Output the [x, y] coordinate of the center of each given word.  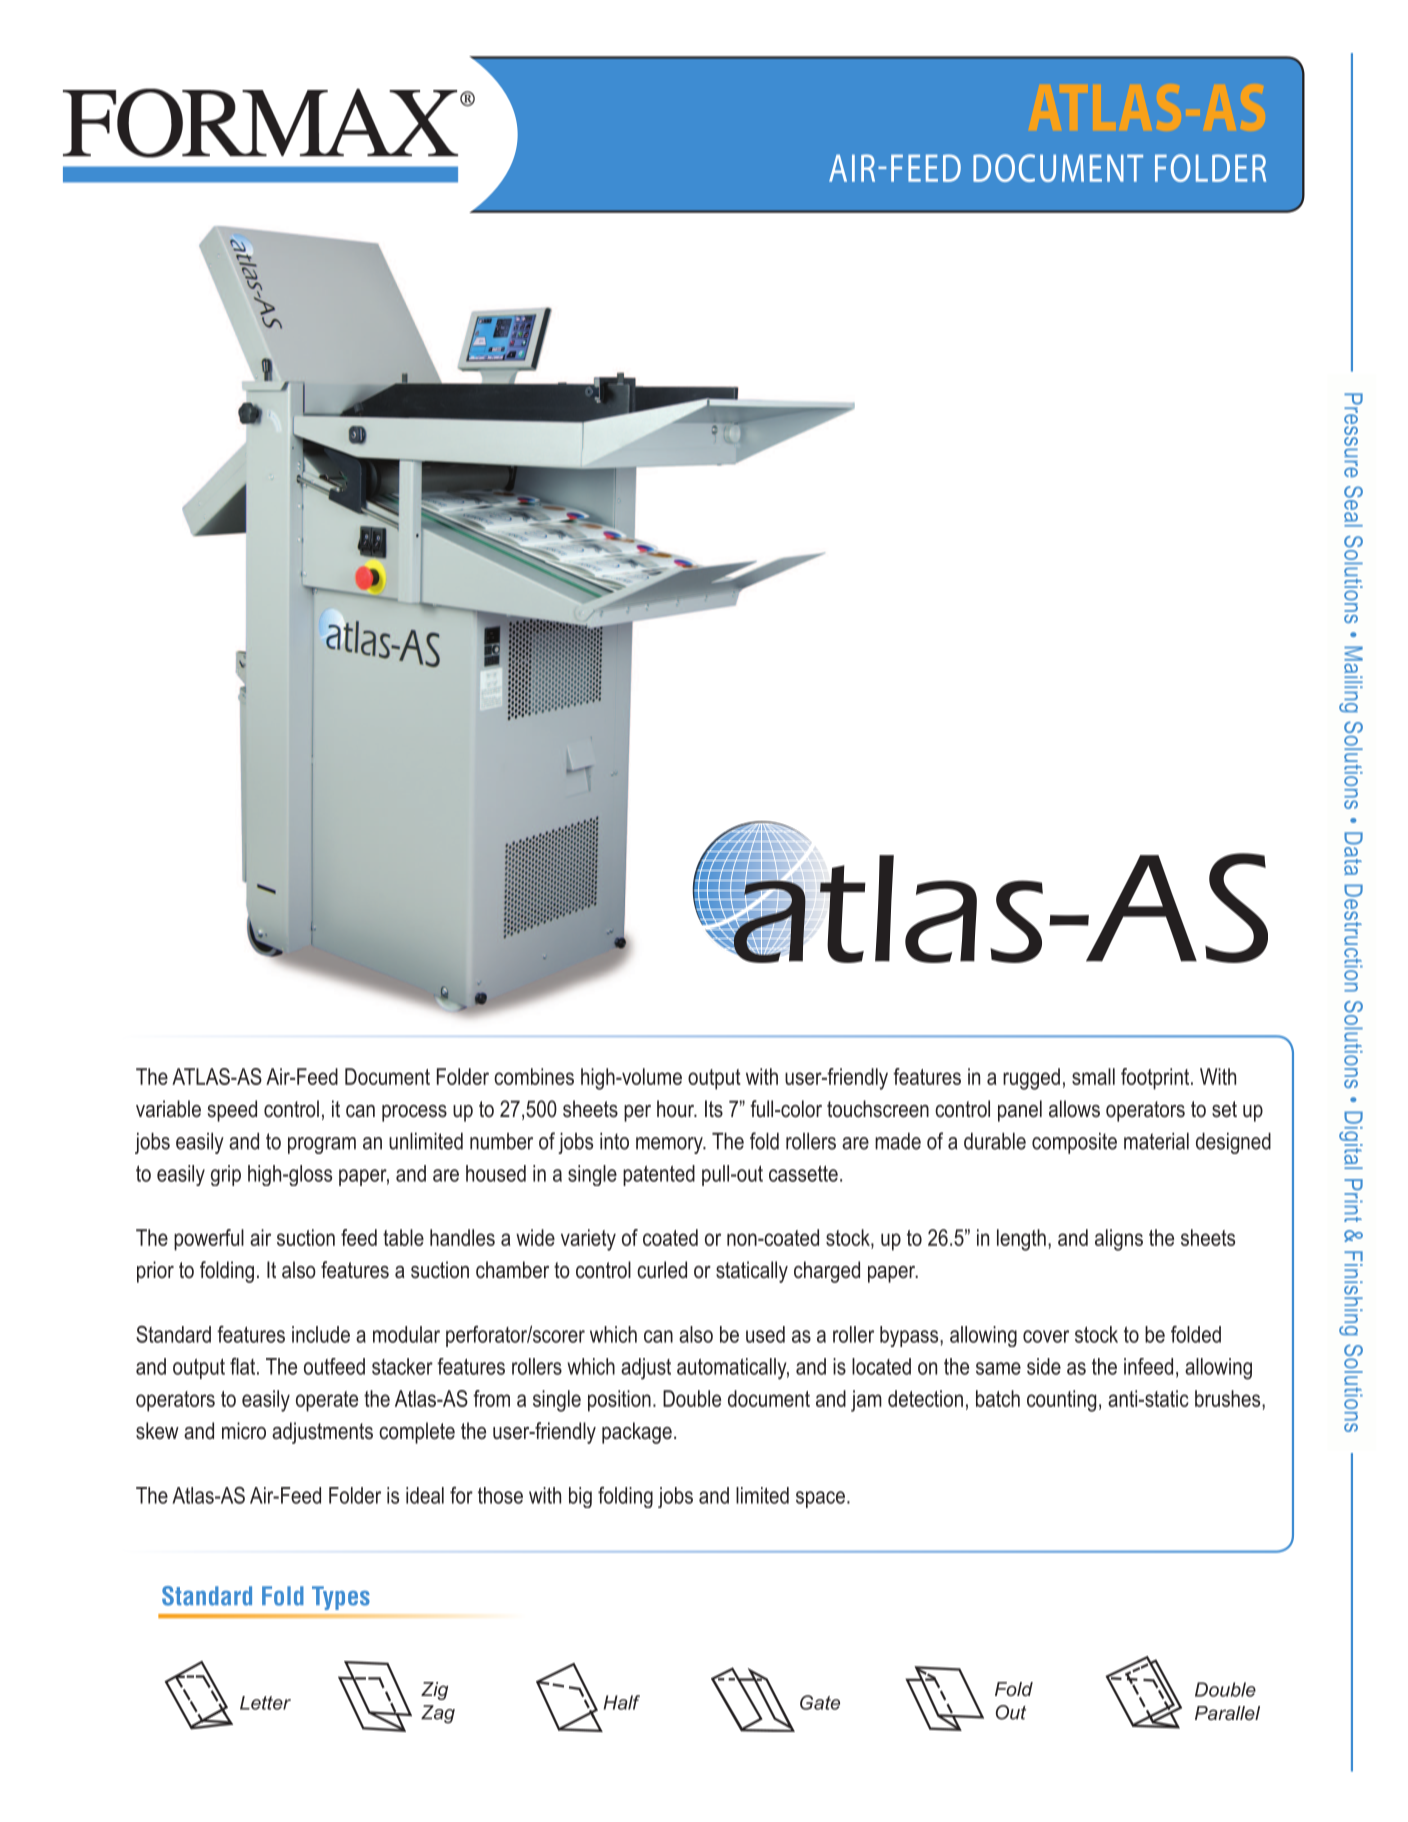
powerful [209, 1240]
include [321, 1334]
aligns [1119, 1240]
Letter [265, 1703]
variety [588, 1240]
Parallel [1227, 1713]
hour [676, 1109]
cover [1046, 1336]
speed [232, 1111]
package [637, 1433]
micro [244, 1431]
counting [1061, 1401]
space [820, 1499]
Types [341, 1598]
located [881, 1366]
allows [1074, 1109]
